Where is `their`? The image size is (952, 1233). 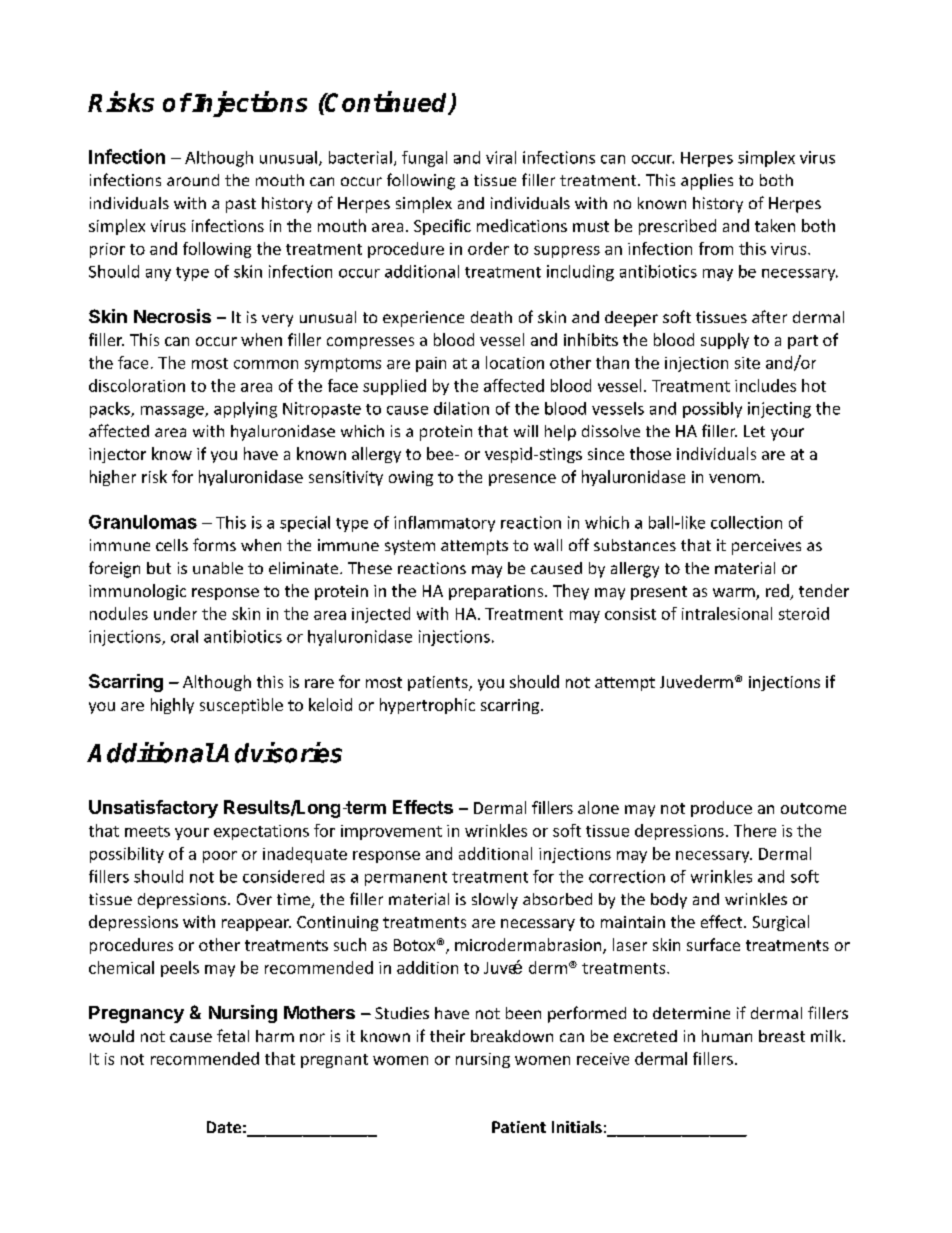
their is located at coordinates (447, 1036).
